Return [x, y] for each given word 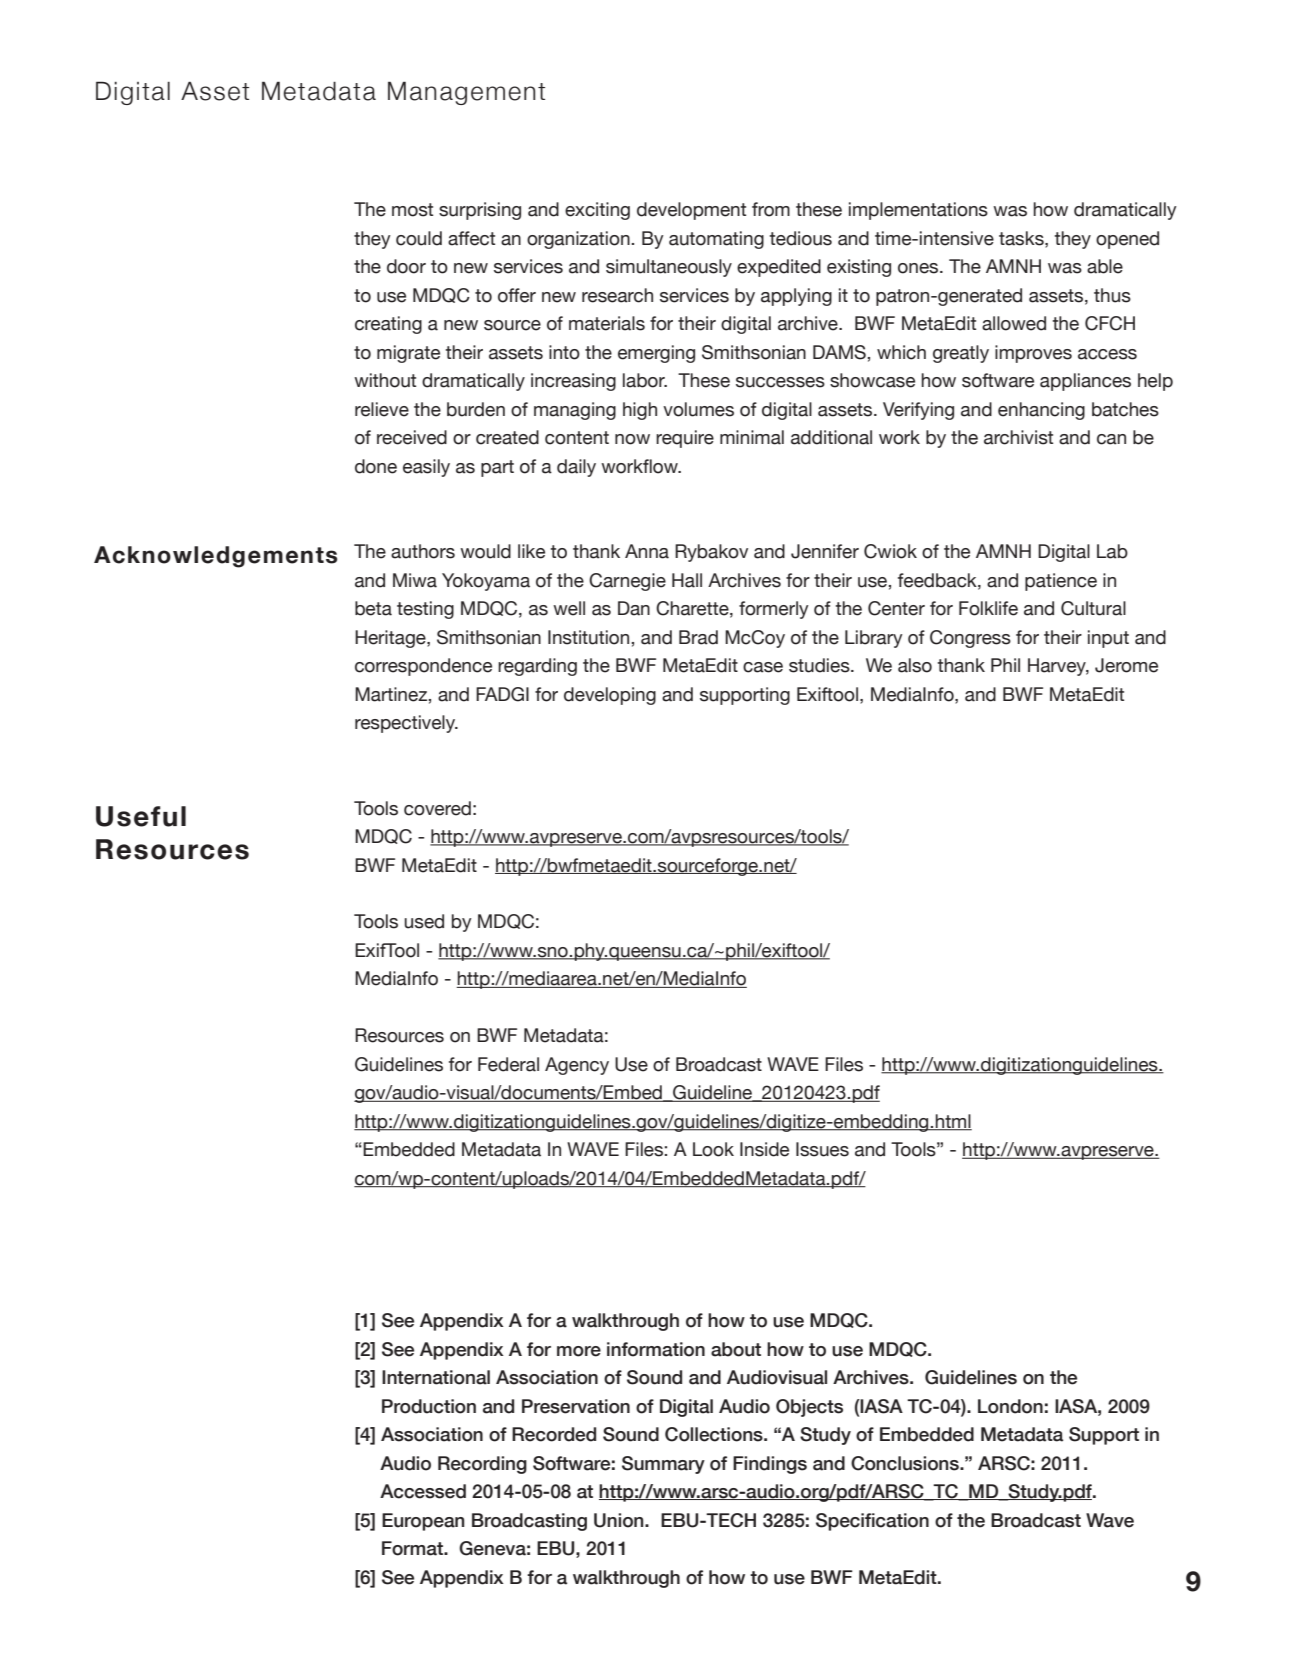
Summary [663, 1465]
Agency [577, 1066]
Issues [822, 1149]
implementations [918, 211]
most [412, 210]
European [423, 1522]
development [691, 211]
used [424, 921]
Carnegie [627, 582]
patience [1061, 582]
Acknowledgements [215, 557]
